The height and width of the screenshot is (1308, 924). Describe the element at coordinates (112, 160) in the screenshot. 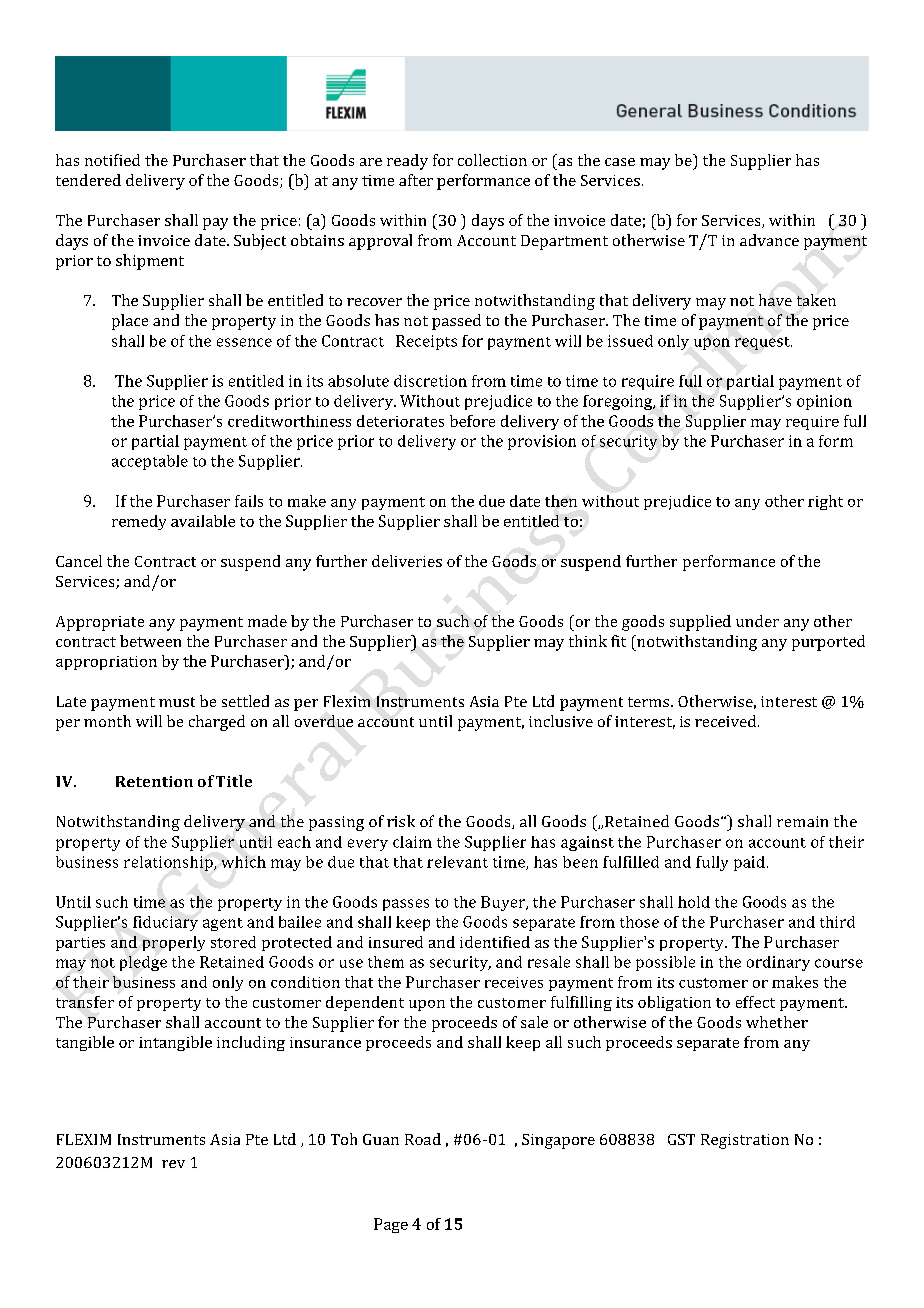

I see `notified` at that location.
